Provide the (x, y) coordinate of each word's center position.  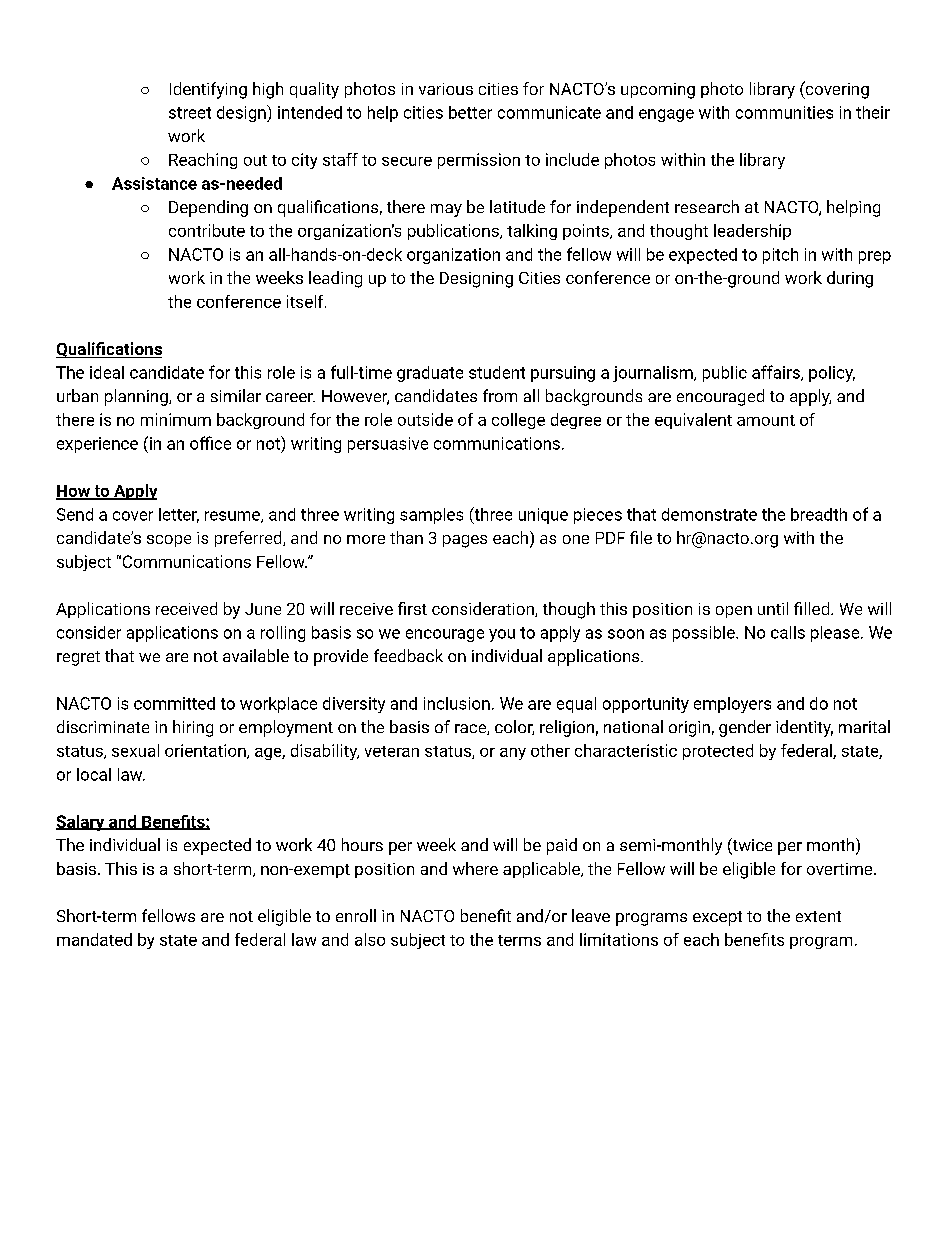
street (190, 113)
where (475, 868)
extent (818, 916)
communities (784, 112)
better (470, 112)
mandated (94, 939)
